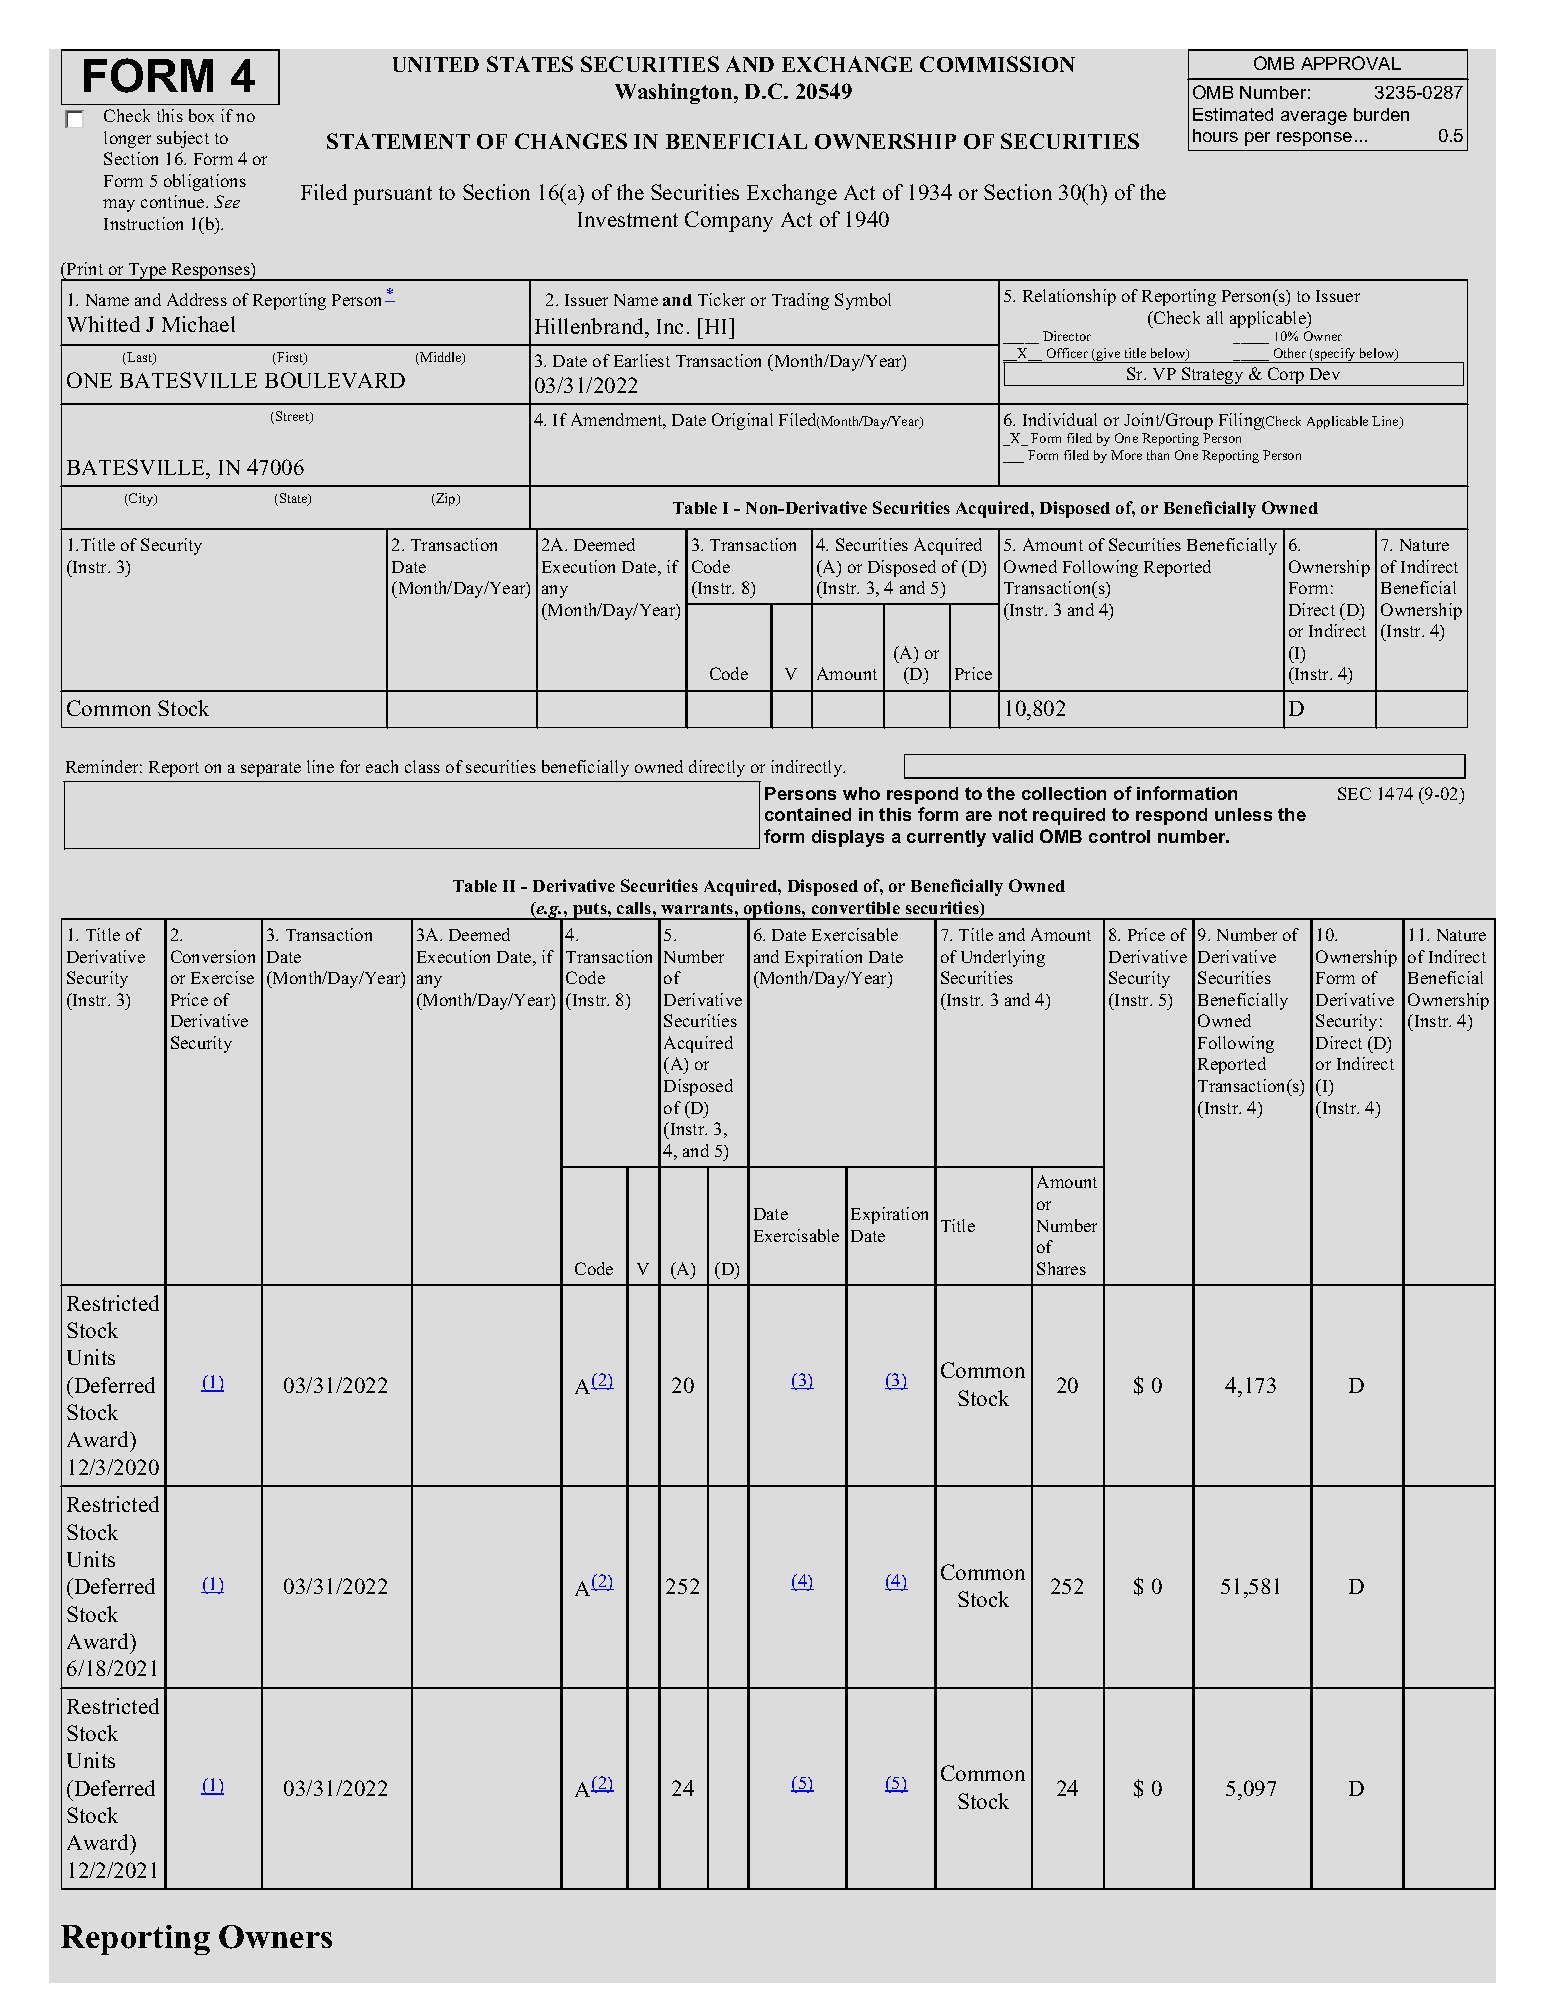  Describe the element at coordinates (213, 956) in the document. I see `Conversion` at that location.
